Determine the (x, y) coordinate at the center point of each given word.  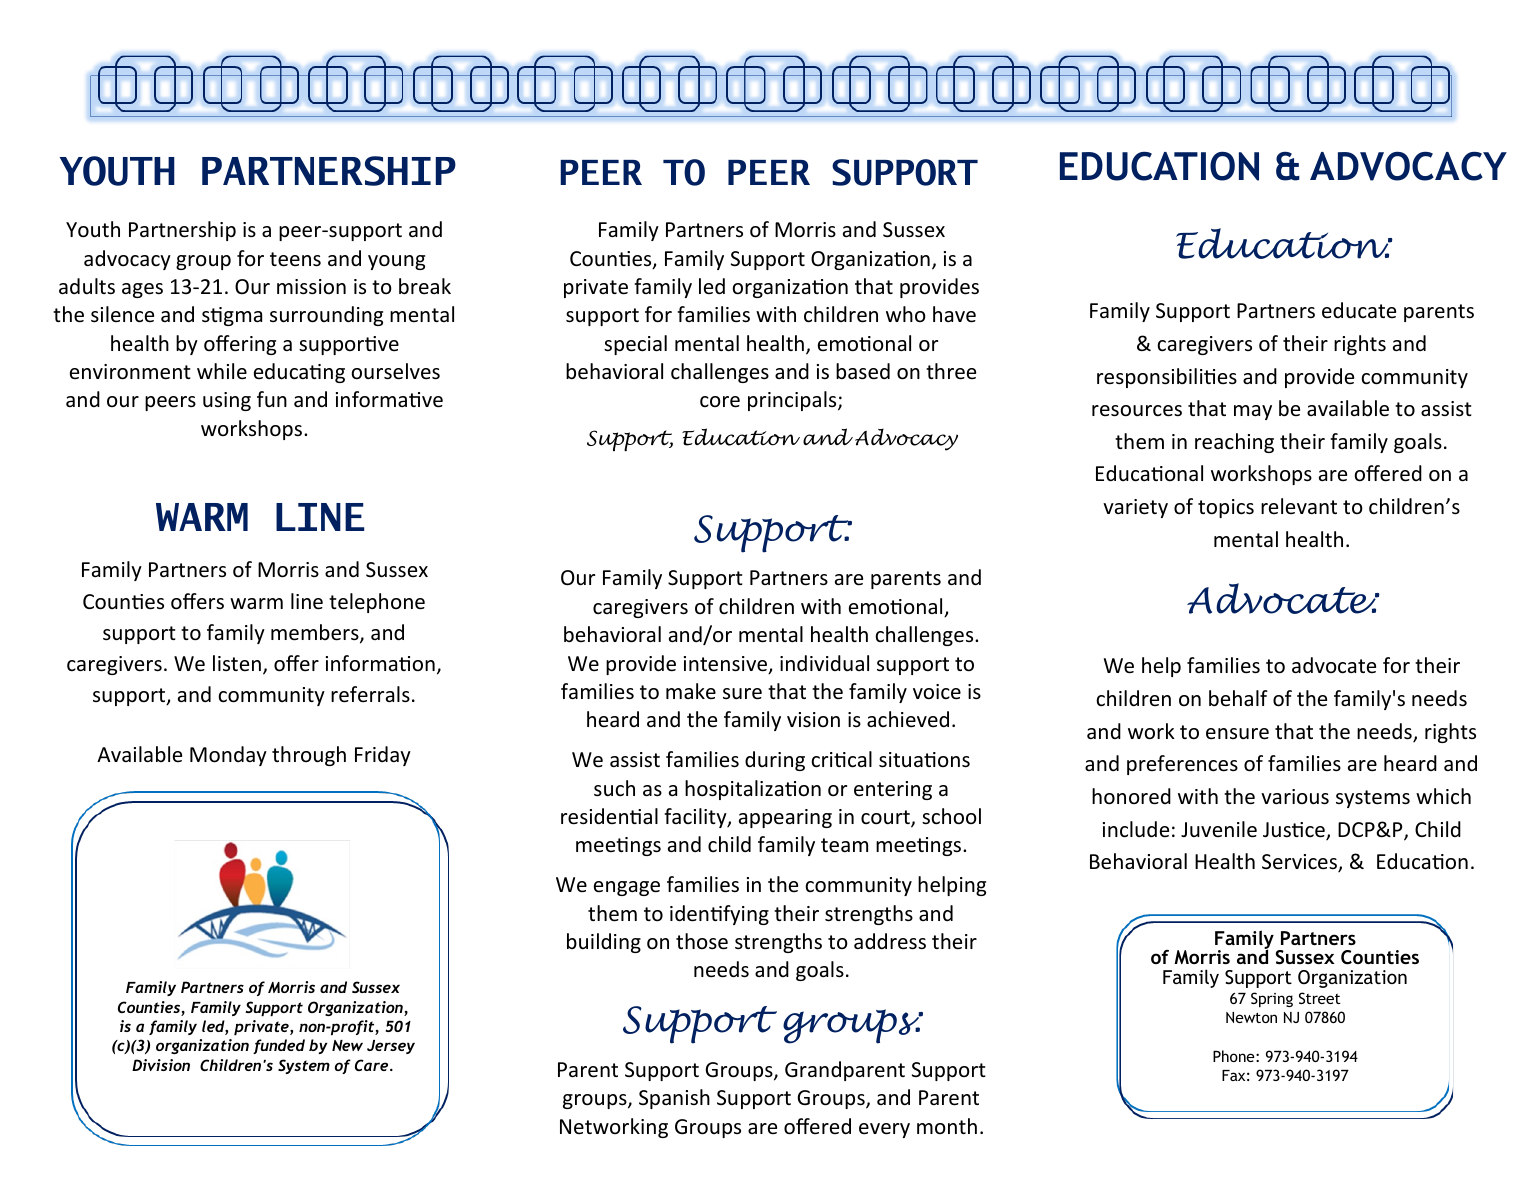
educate (1359, 310)
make (691, 691)
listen (237, 663)
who (906, 314)
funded (279, 1046)
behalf (1238, 698)
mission (311, 287)
